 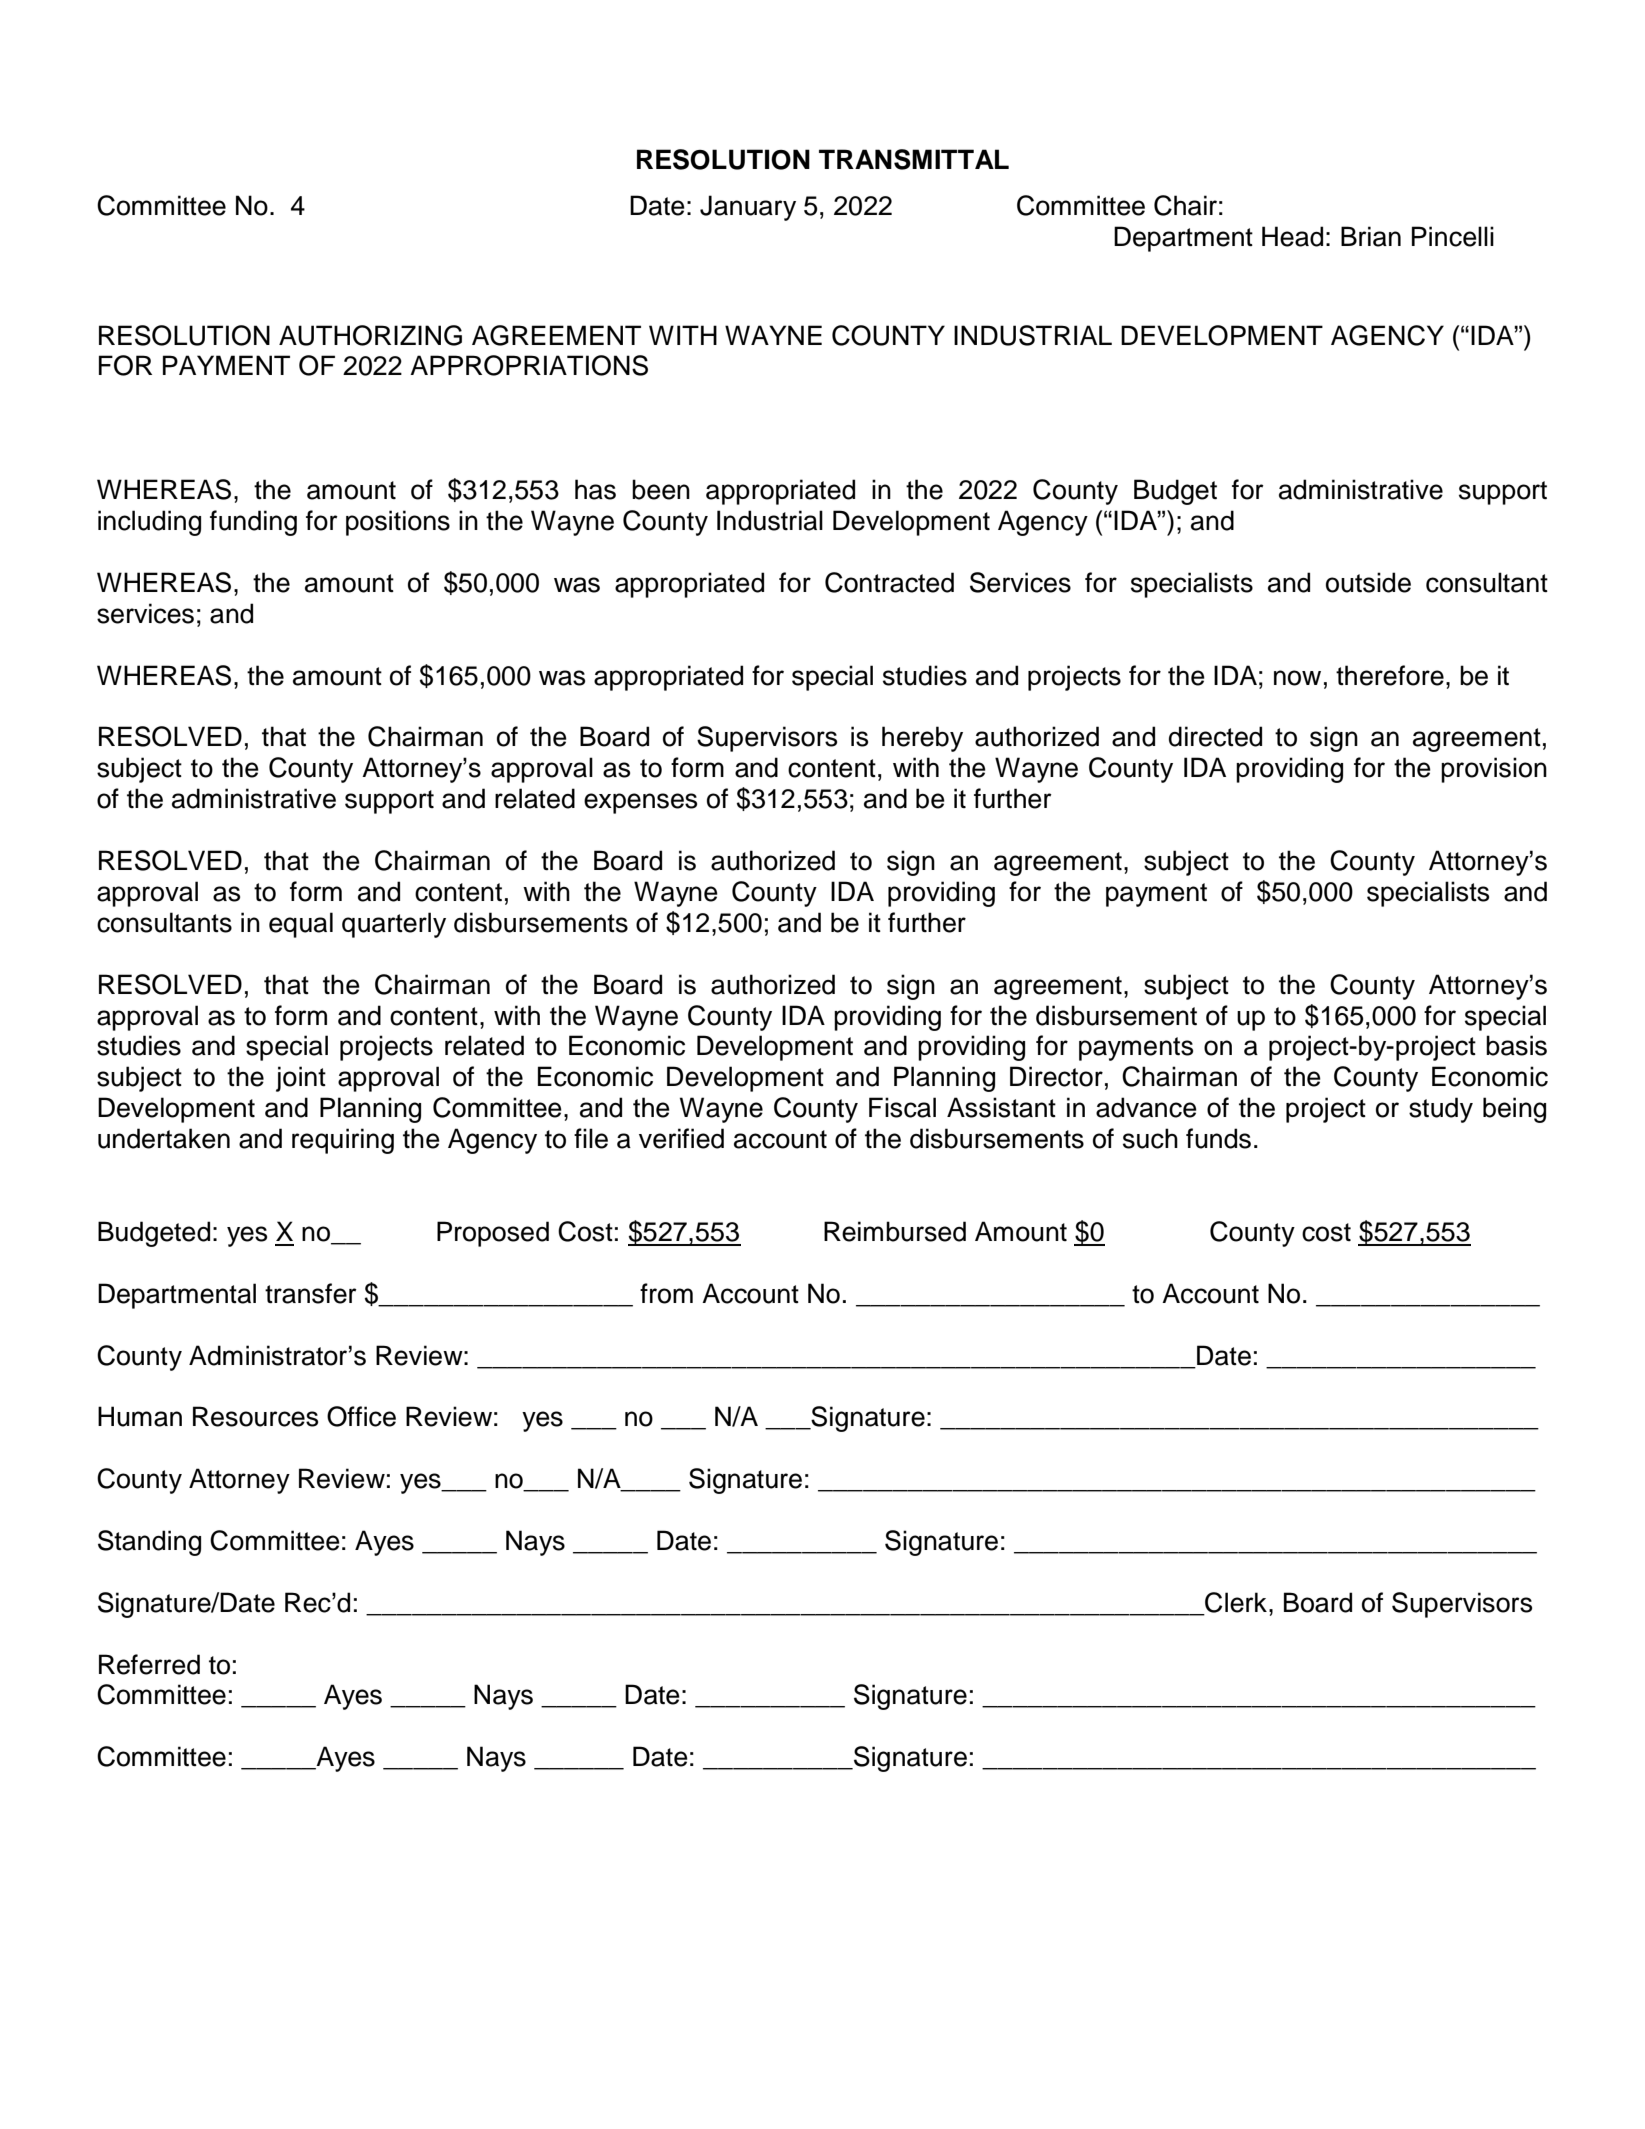 What do you see at coordinates (1371, 236) in the page?
I see `Brian` at bounding box center [1371, 236].
